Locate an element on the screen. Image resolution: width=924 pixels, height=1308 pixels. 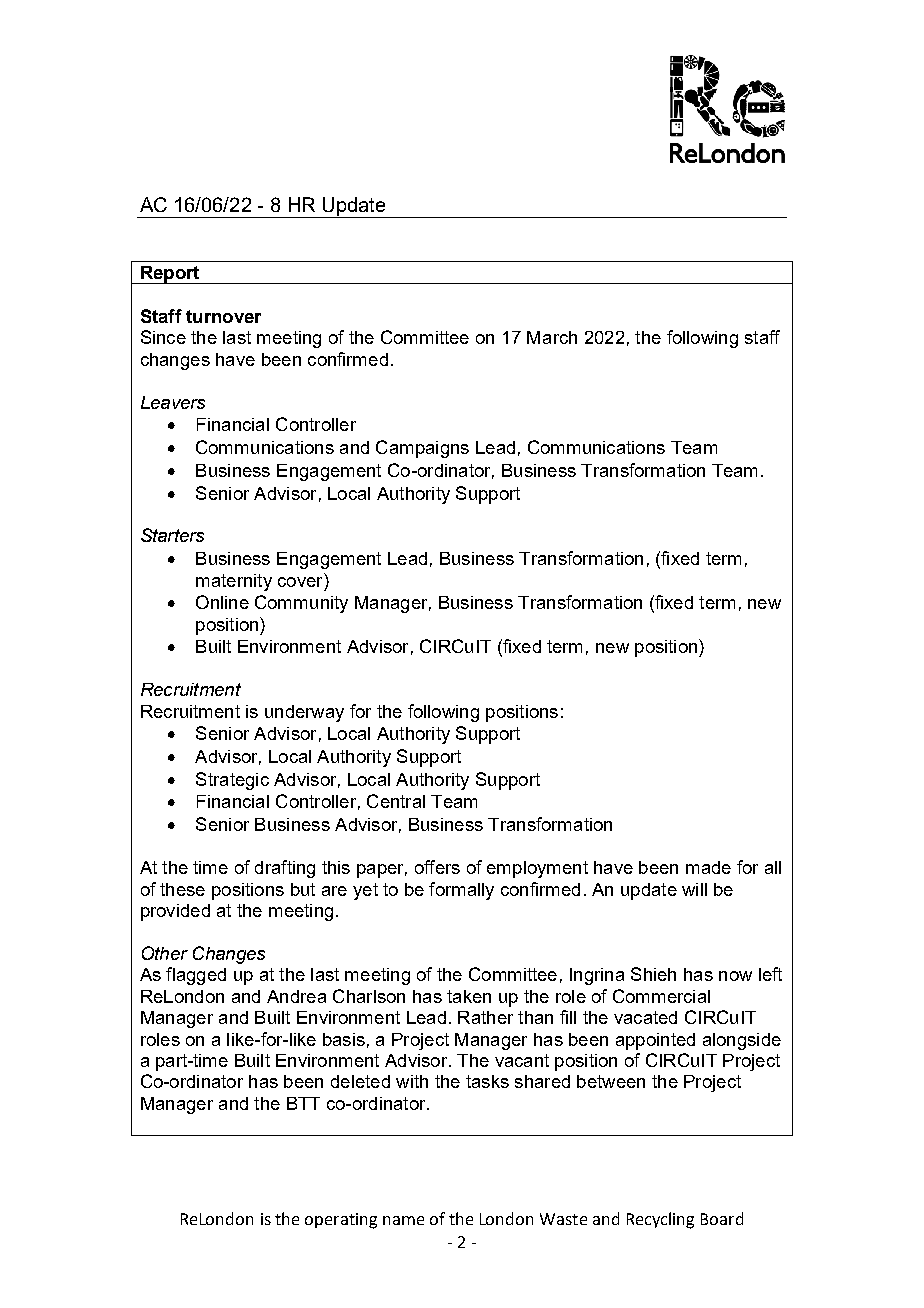
Strategic is located at coordinates (232, 781).
